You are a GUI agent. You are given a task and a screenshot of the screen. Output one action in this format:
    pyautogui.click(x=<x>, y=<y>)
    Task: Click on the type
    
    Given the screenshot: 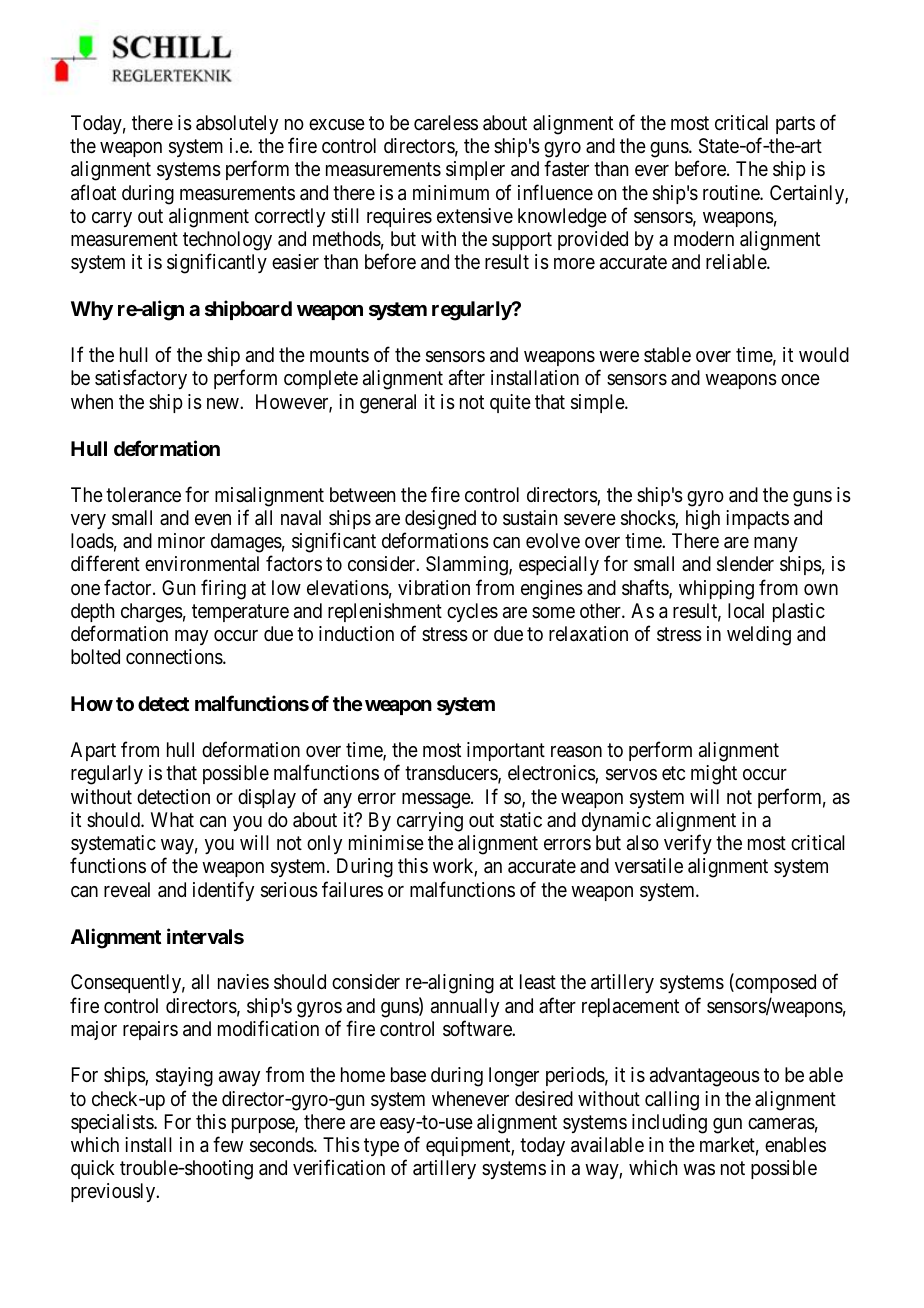 What is the action you would take?
    pyautogui.click(x=381, y=1147)
